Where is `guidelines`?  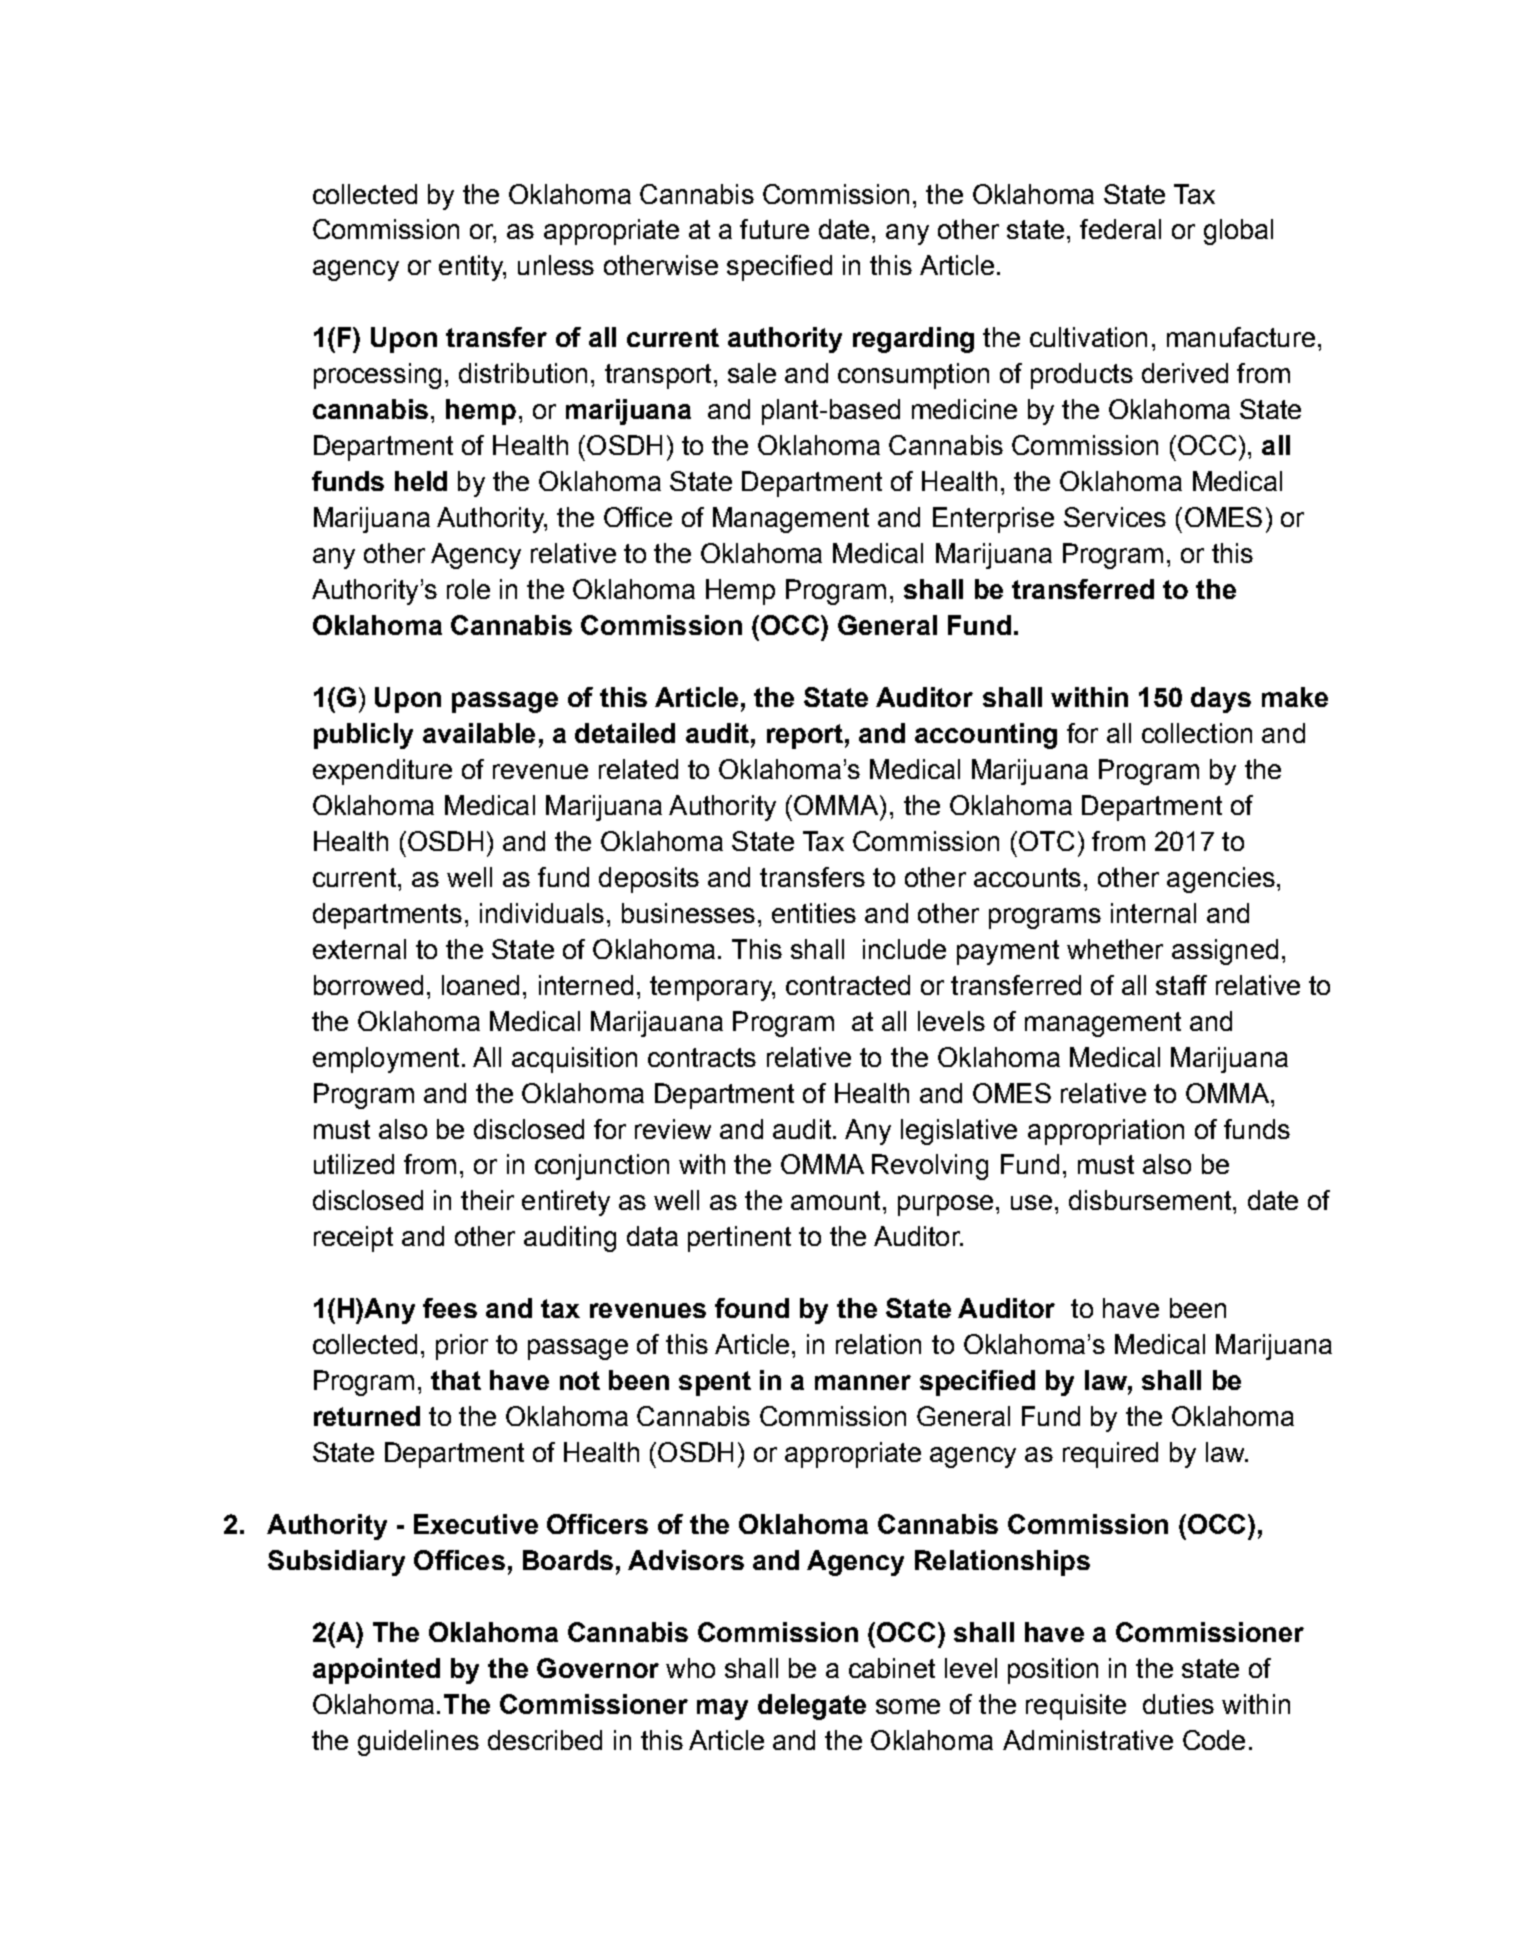
guidelines is located at coordinates (418, 1743).
